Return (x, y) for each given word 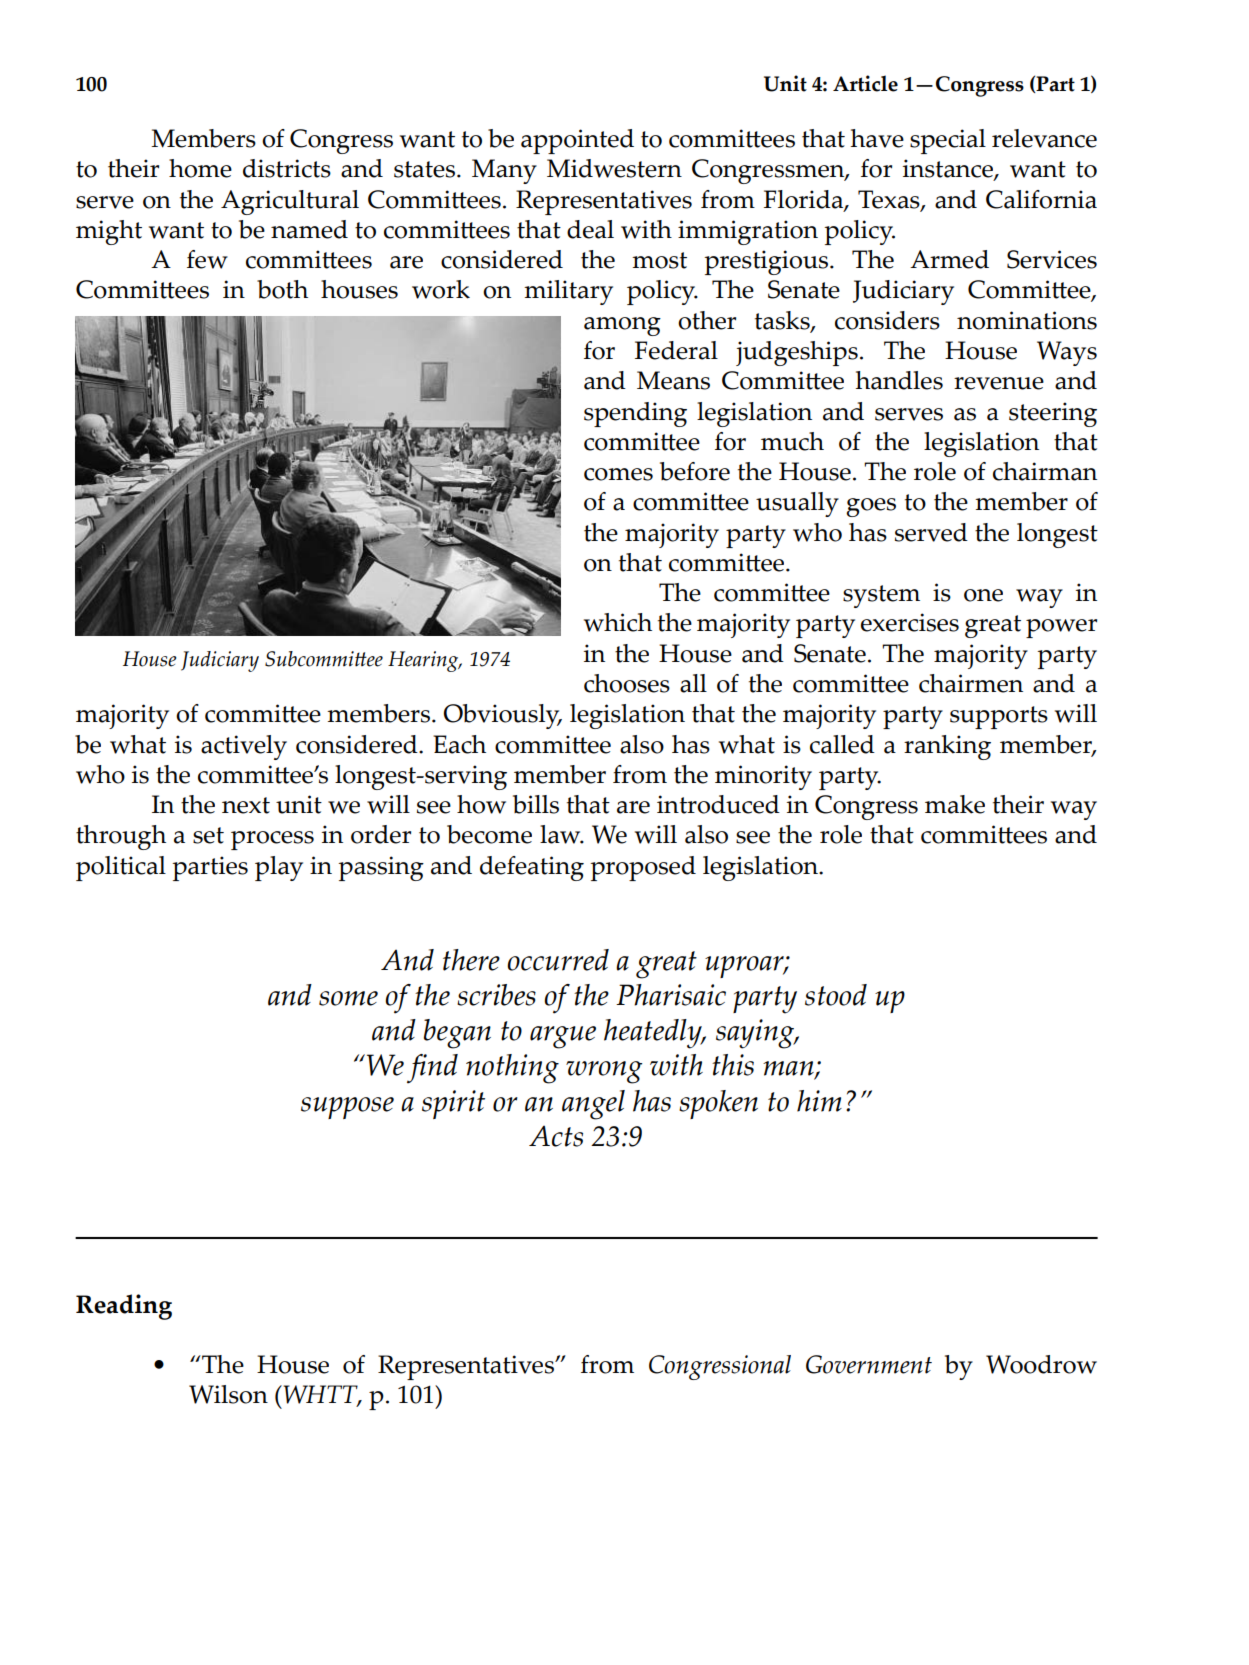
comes (618, 474)
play (279, 868)
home (200, 168)
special (948, 141)
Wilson (228, 1394)
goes (871, 507)
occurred (558, 960)
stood (836, 995)
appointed (577, 141)
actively (244, 747)
